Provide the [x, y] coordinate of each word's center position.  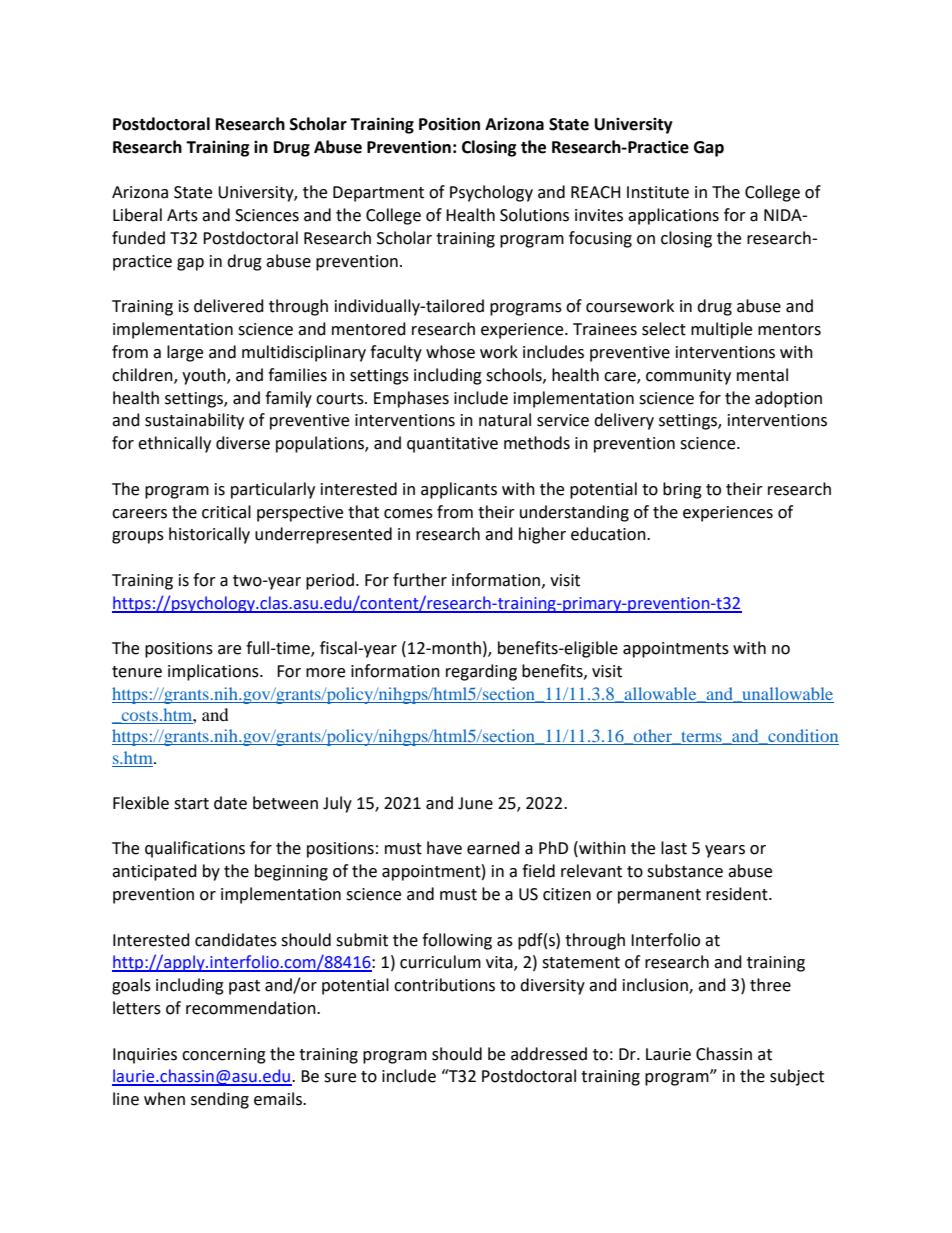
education [609, 534]
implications [214, 672]
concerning [224, 1056]
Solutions [534, 215]
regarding [481, 672]
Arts [182, 215]
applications [673, 216]
